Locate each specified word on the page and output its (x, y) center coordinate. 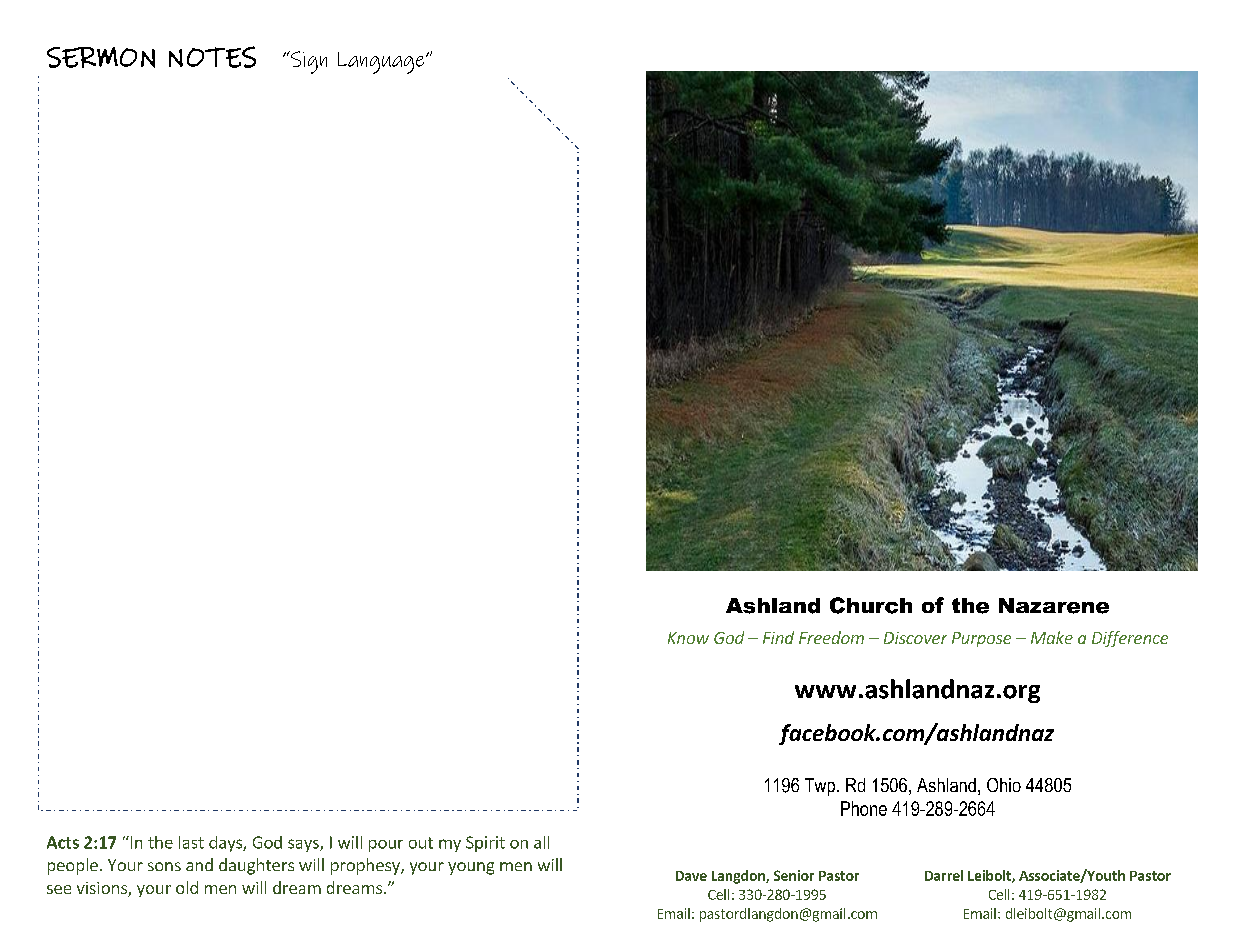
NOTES (212, 57)
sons (164, 866)
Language (382, 63)
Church (871, 605)
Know (688, 638)
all (541, 842)
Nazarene (1054, 606)
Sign (307, 62)
